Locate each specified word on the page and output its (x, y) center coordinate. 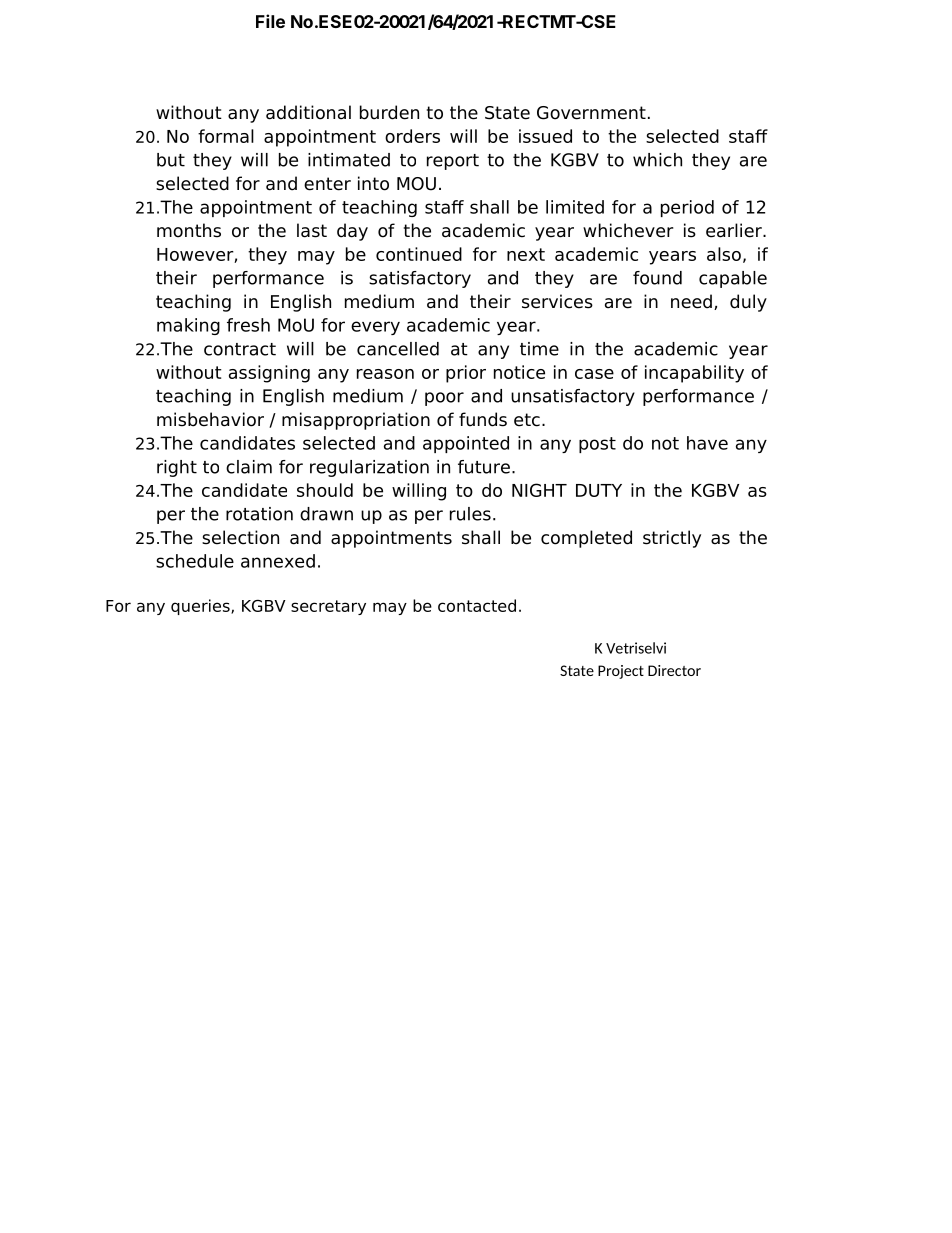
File (270, 21)
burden (389, 112)
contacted (477, 605)
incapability (694, 374)
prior (466, 374)
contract (240, 349)
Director (674, 670)
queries (201, 607)
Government (591, 113)
